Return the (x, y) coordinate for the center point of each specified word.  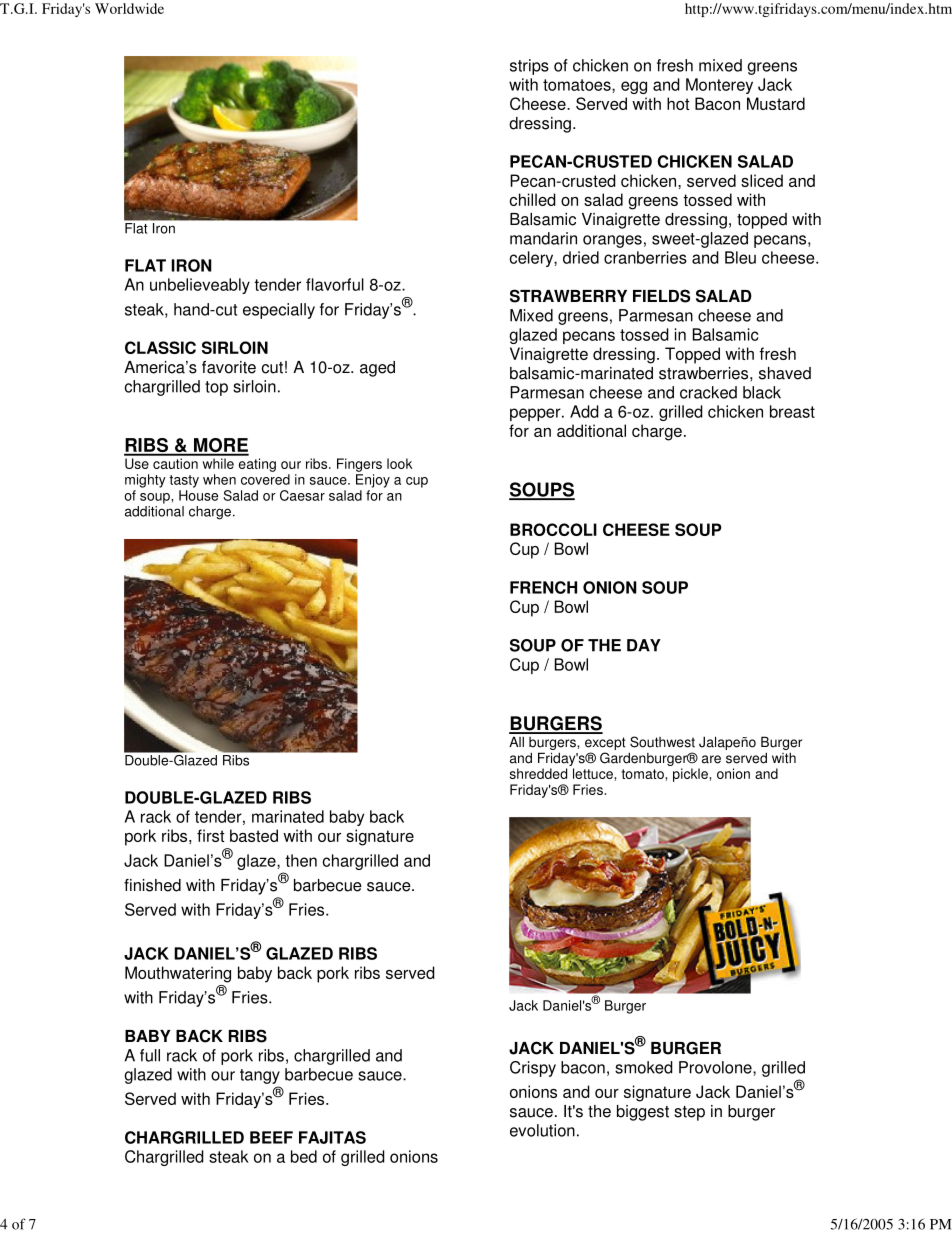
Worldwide (129, 8)
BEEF (271, 1137)
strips (529, 67)
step (689, 1113)
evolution (542, 1130)
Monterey (719, 86)
